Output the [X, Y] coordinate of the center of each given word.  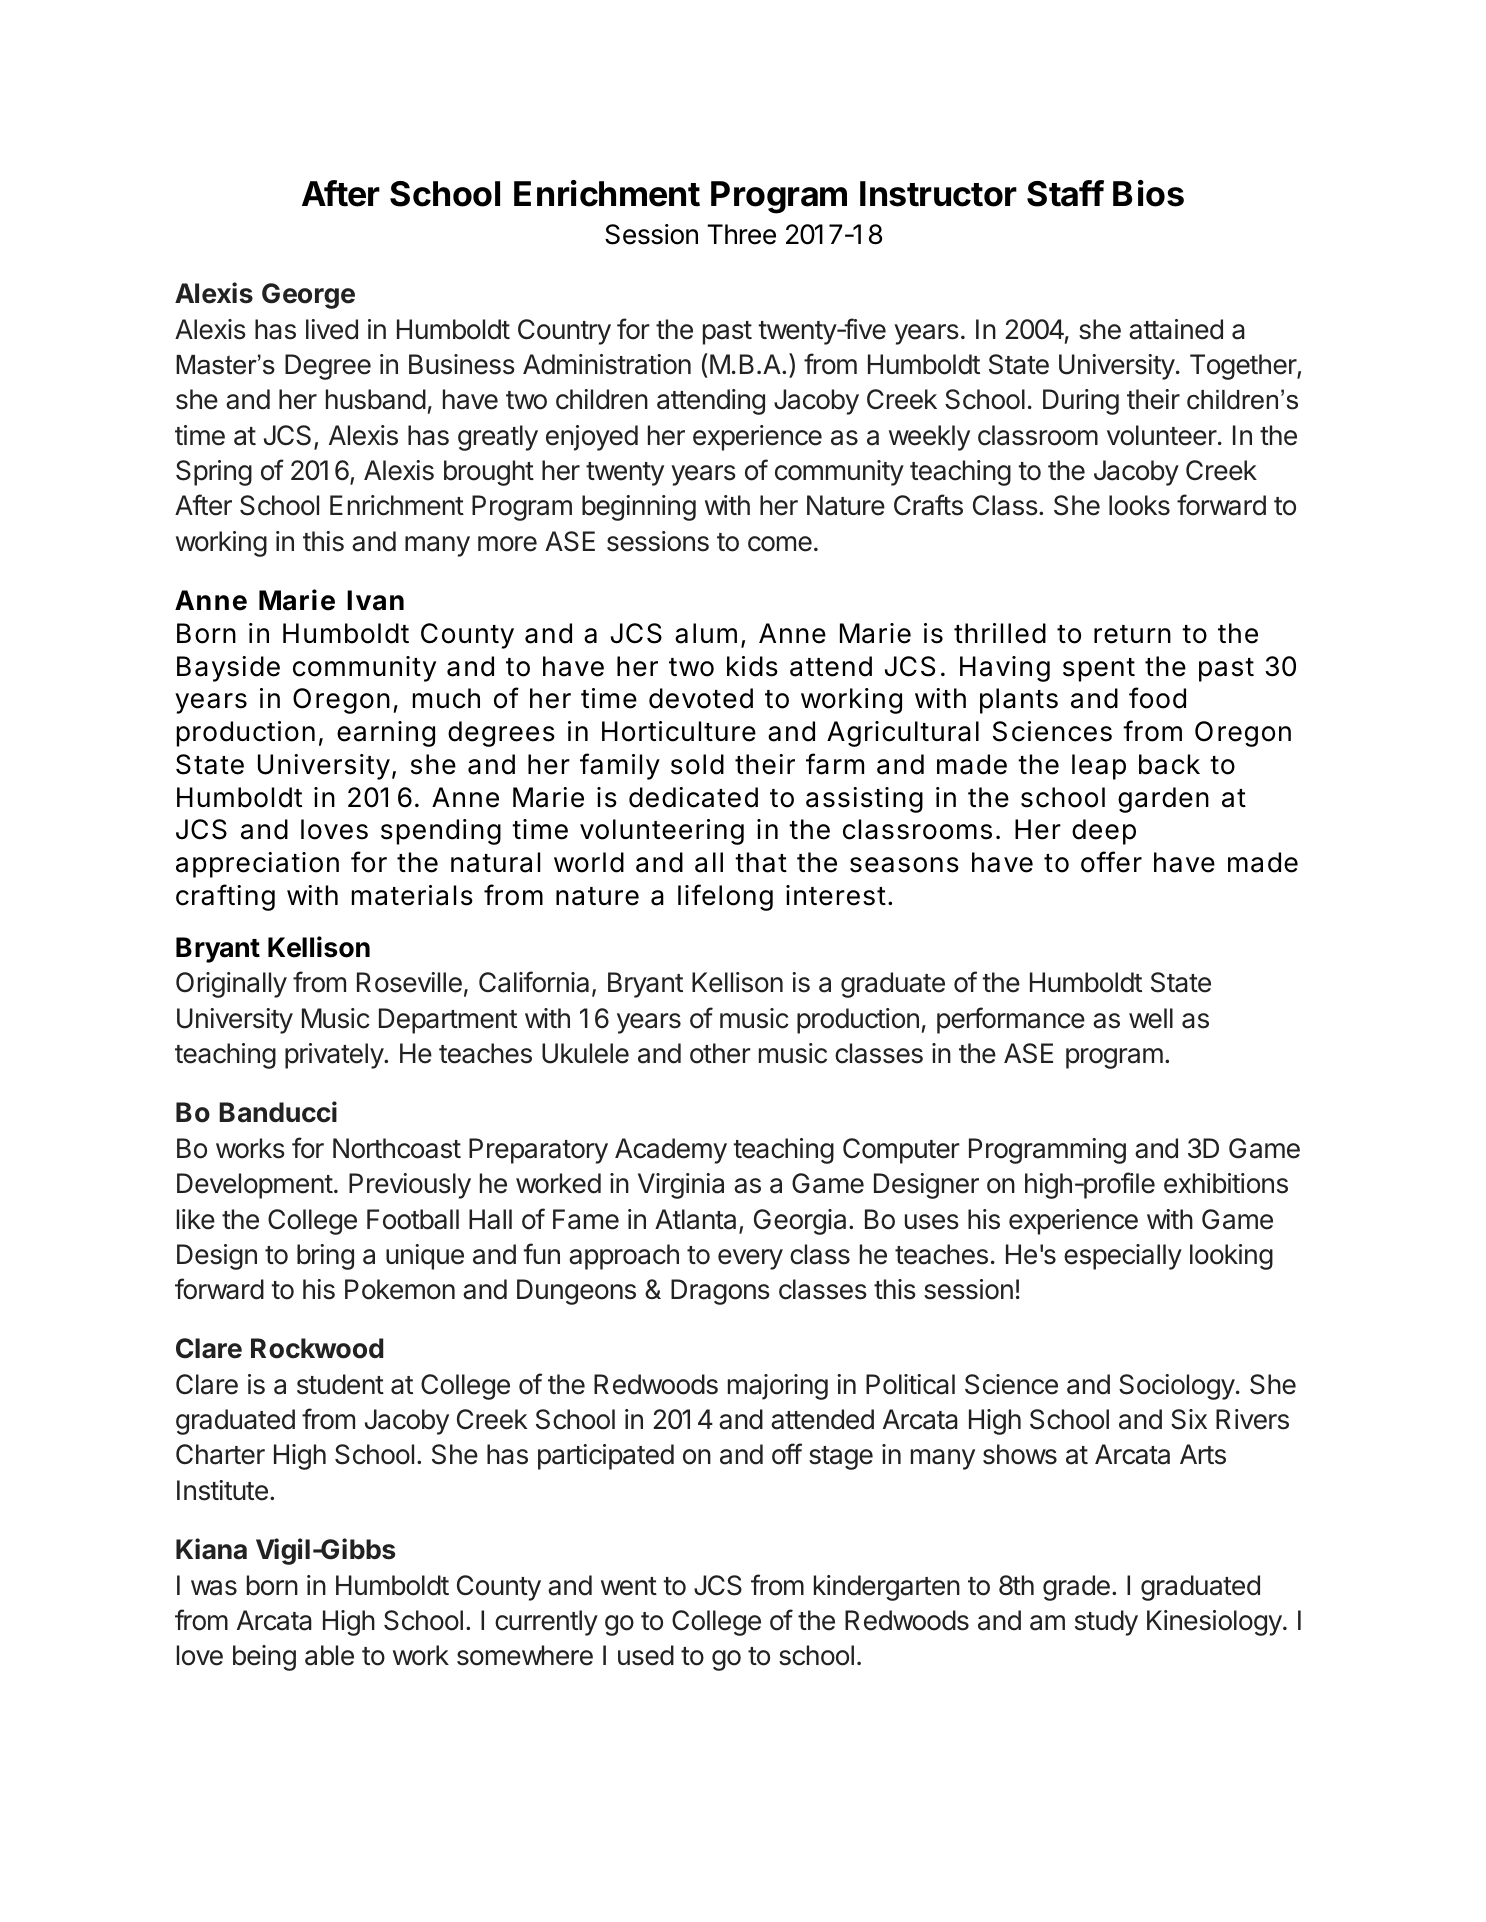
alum [706, 633]
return [1132, 634]
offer [1111, 862]
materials [412, 895]
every [750, 1259]
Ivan [375, 600]
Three [741, 234]
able [329, 1655]
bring [325, 1257]
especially [1123, 1257]
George [308, 296]
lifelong [725, 897]
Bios [1148, 193]
